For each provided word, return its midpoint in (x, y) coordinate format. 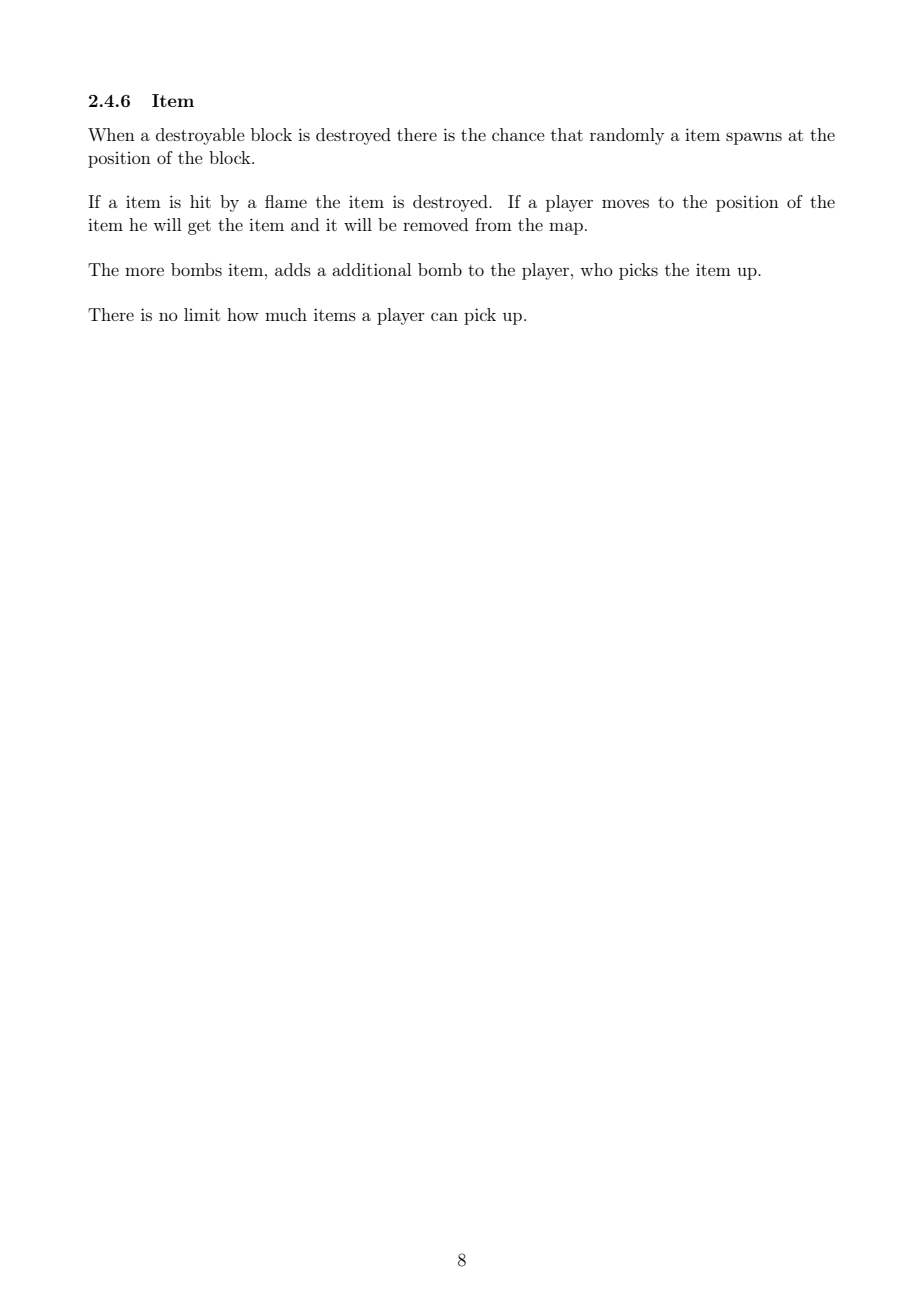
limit (202, 314)
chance (518, 134)
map (566, 228)
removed (435, 224)
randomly (627, 136)
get (199, 227)
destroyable (200, 136)
